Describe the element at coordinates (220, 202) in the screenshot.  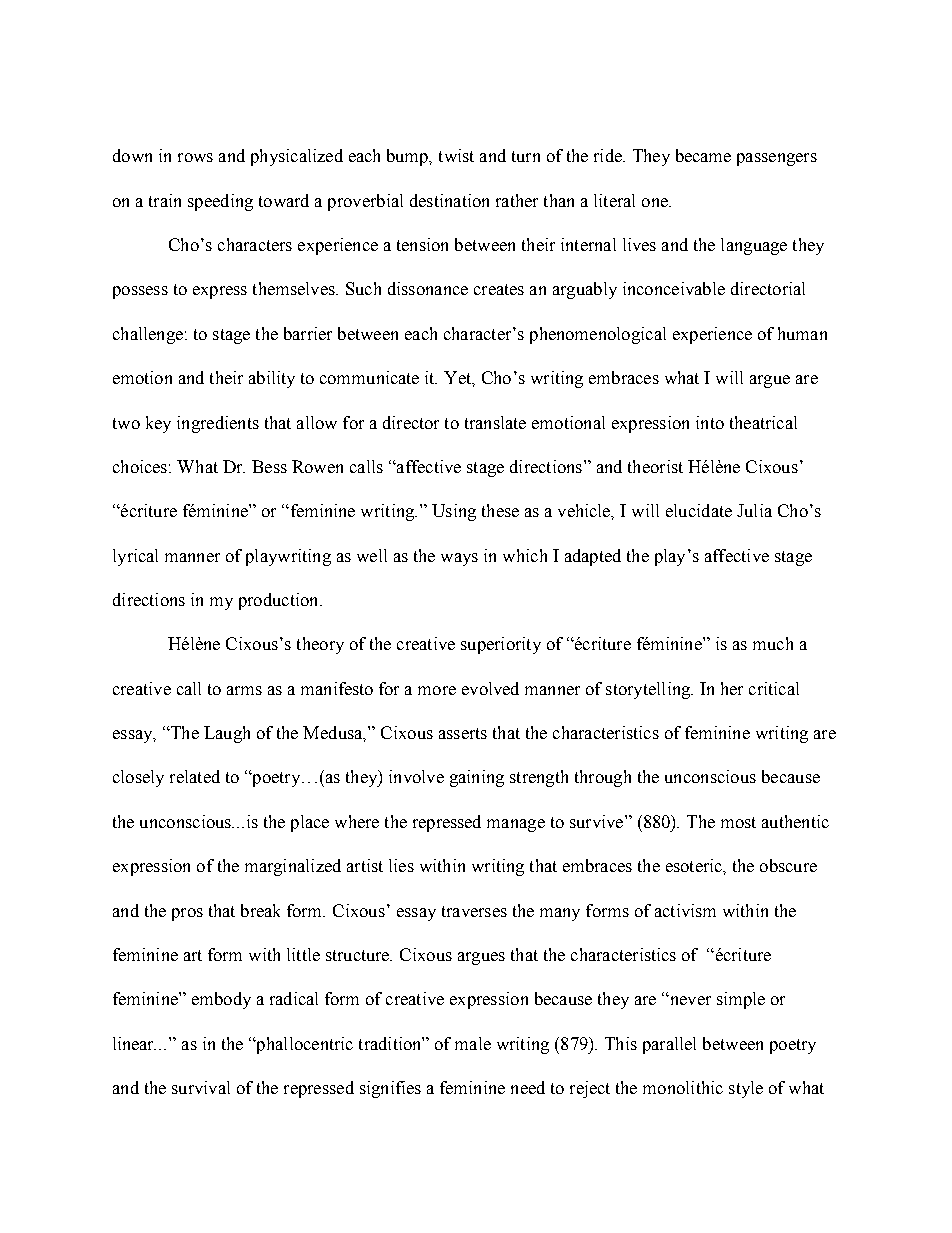
I see `speeding` at that location.
